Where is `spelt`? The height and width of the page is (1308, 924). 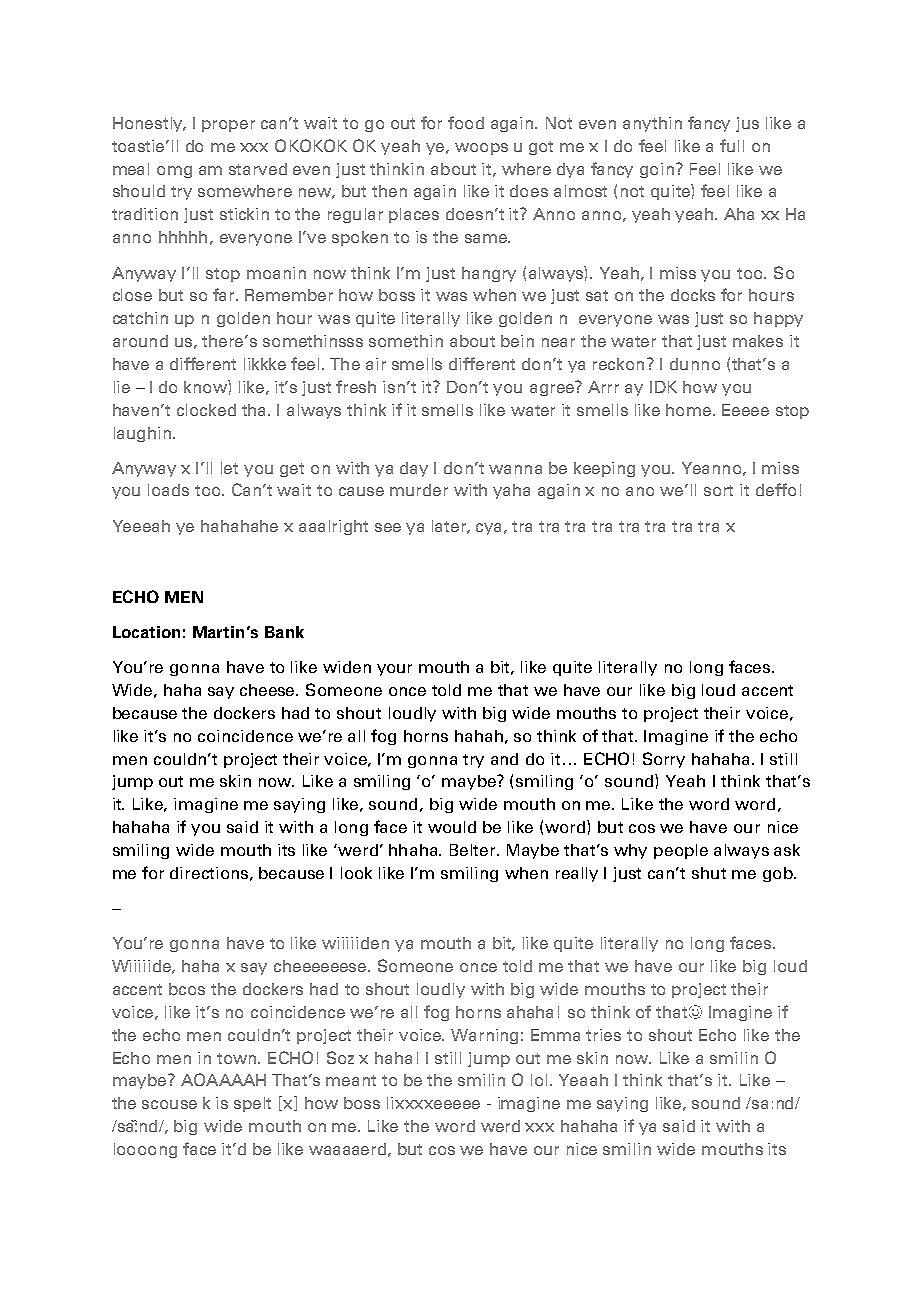
spelt is located at coordinates (252, 1104).
